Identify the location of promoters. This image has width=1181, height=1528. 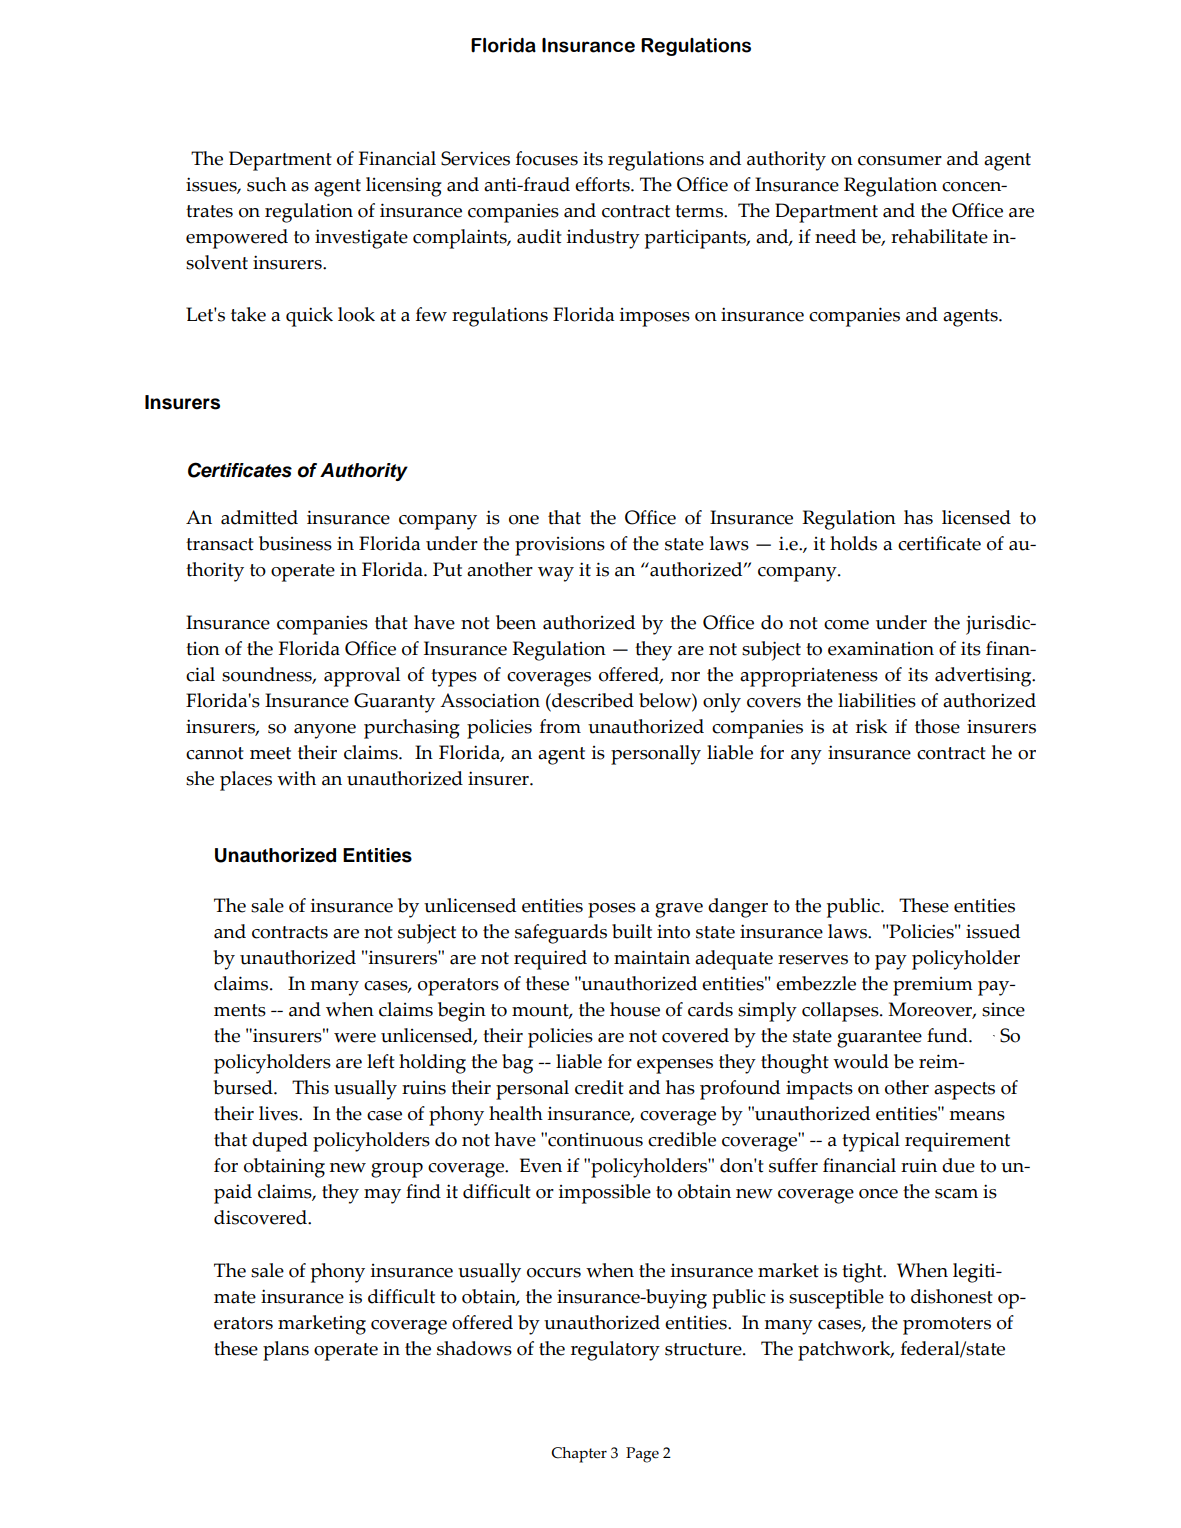
(947, 1326).
